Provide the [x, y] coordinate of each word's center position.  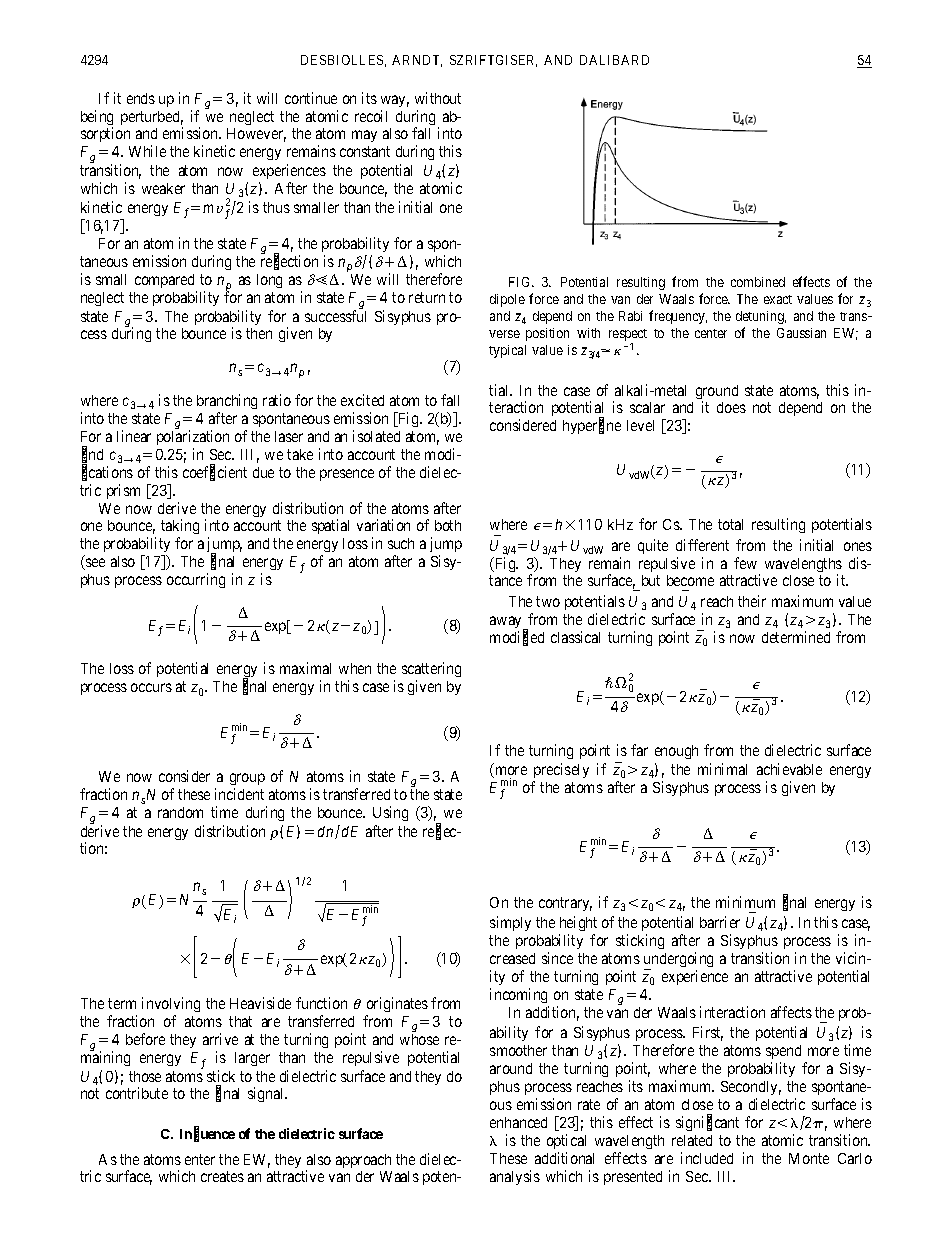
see [94, 564]
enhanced [518, 1122]
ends [141, 98]
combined [758, 282]
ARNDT [417, 61]
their [752, 601]
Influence [207, 1134]
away [507, 623]
